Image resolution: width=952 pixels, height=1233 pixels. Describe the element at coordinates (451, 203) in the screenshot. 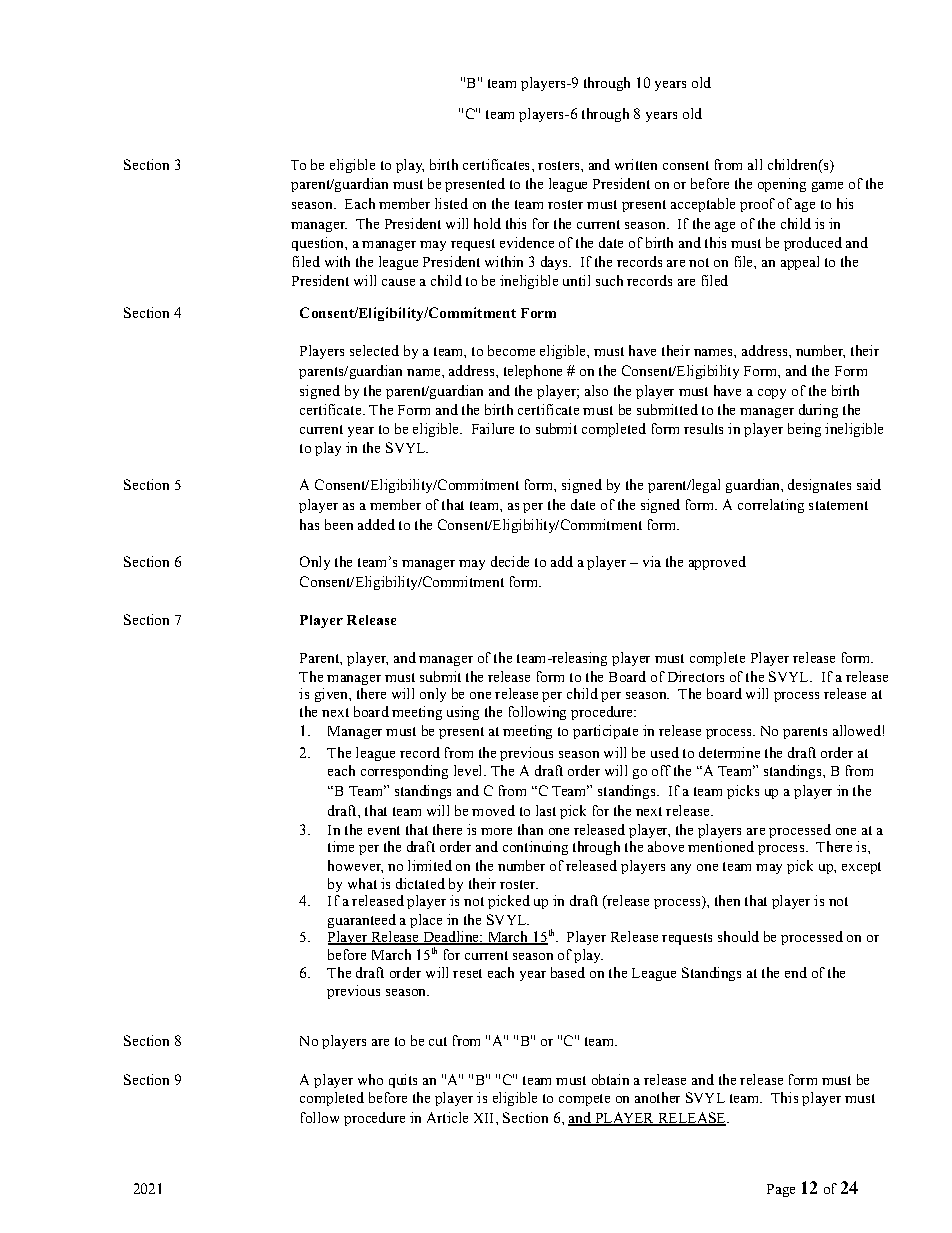

I see `listed` at that location.
